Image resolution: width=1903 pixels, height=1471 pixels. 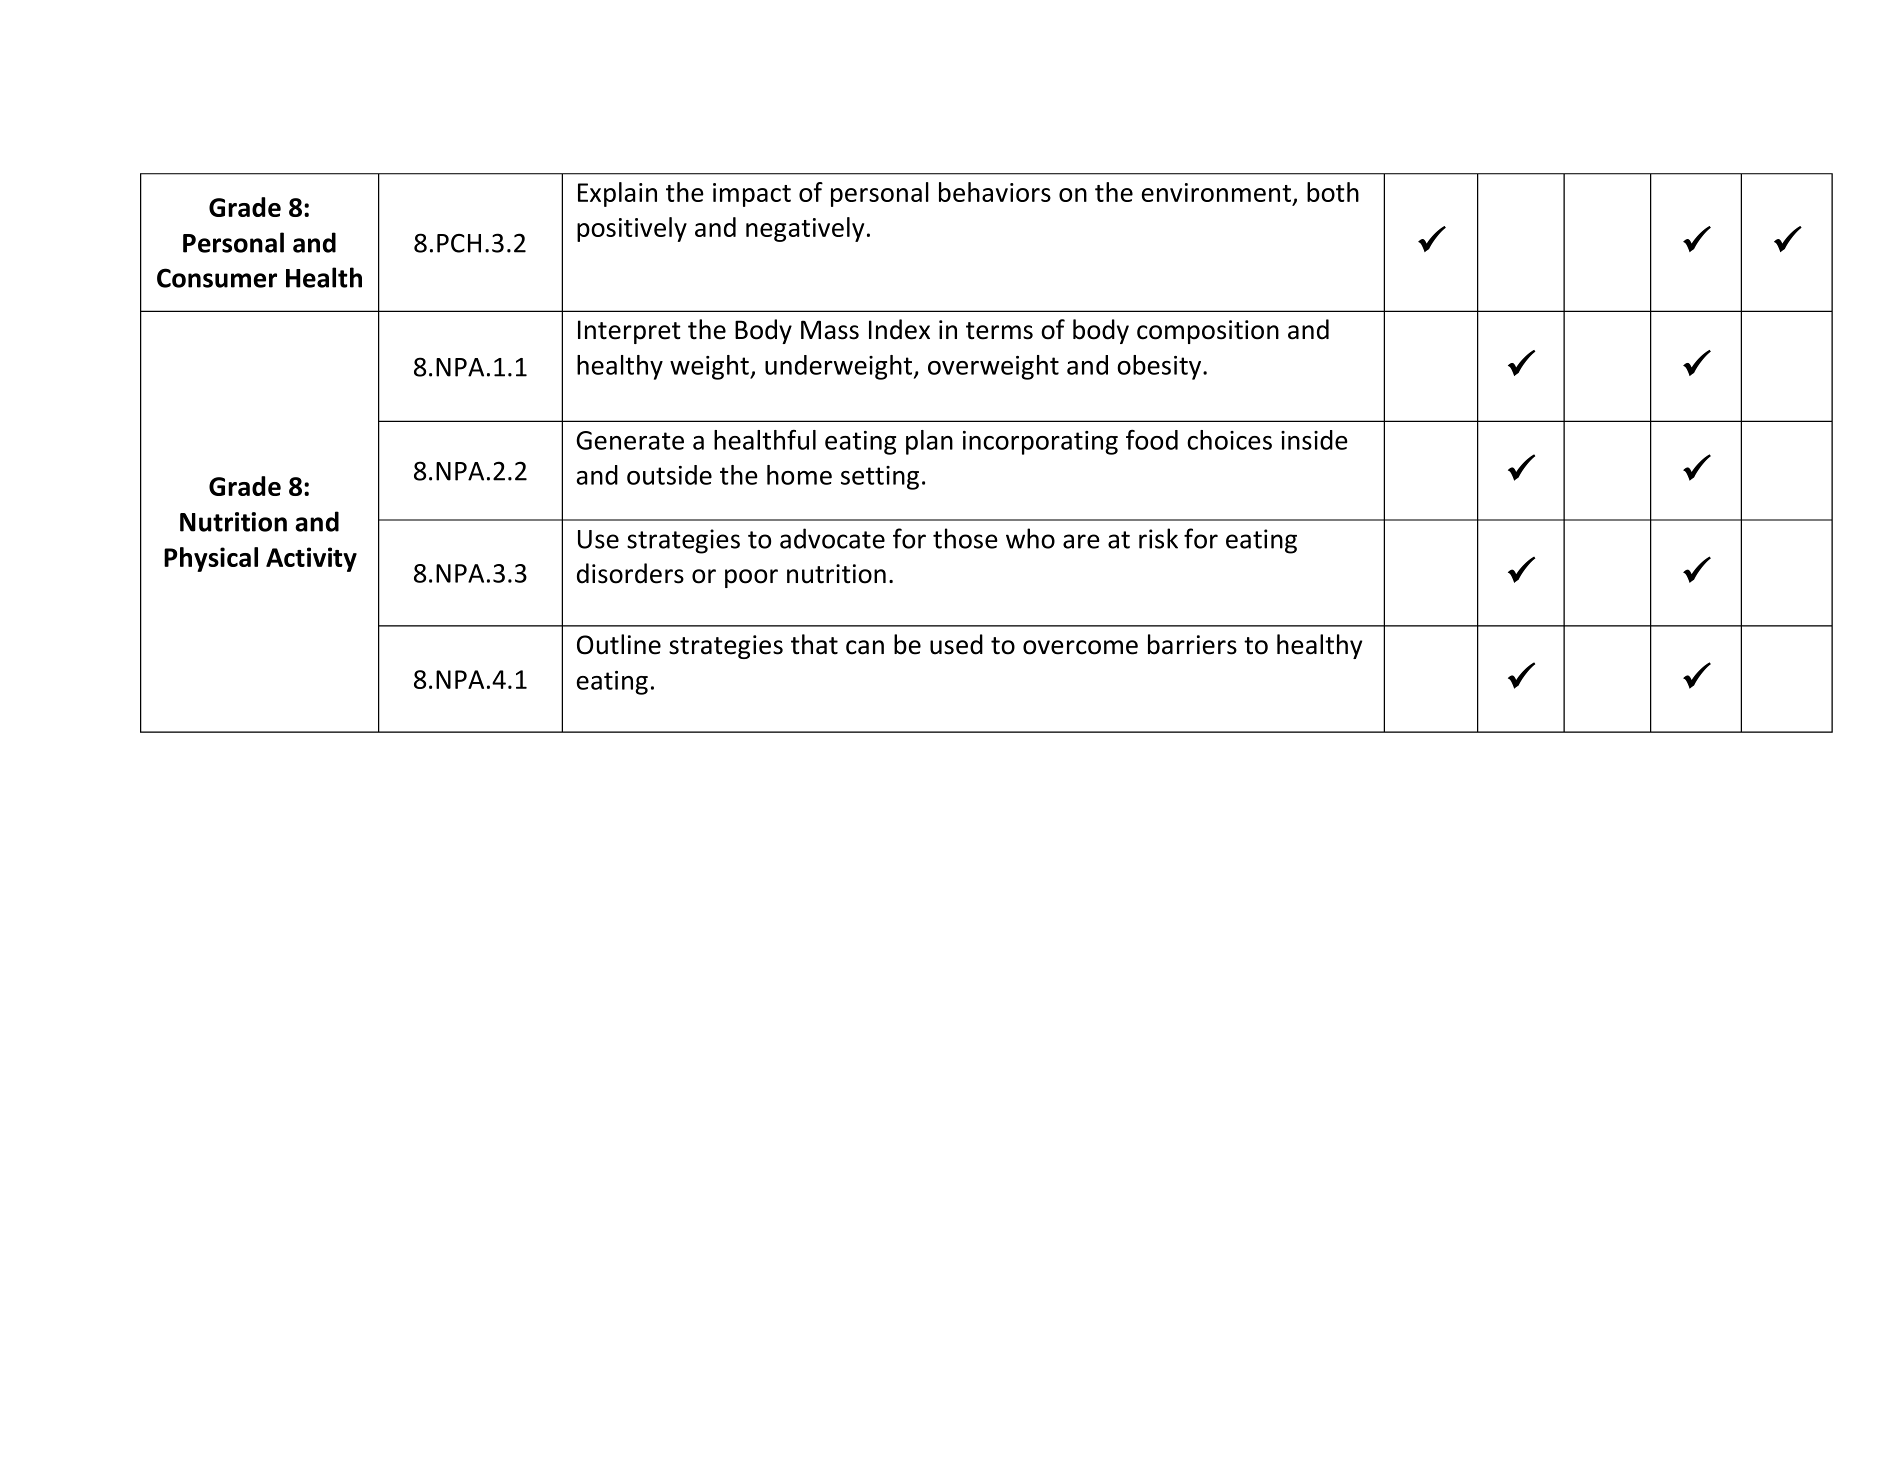 What do you see at coordinates (752, 195) in the page?
I see `impact` at bounding box center [752, 195].
